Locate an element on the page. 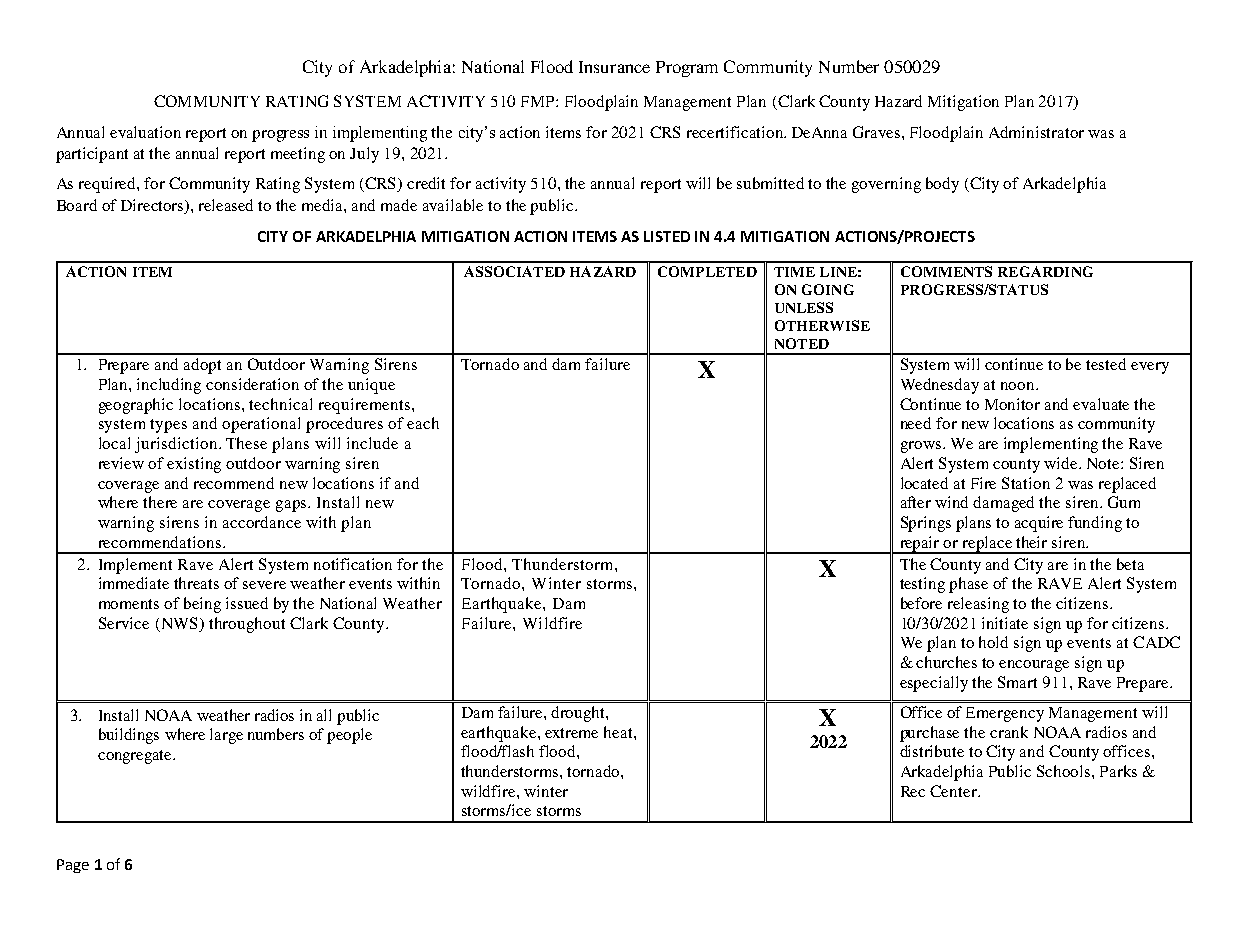 This document has height=952, width=1233. Insurance is located at coordinates (614, 67).
